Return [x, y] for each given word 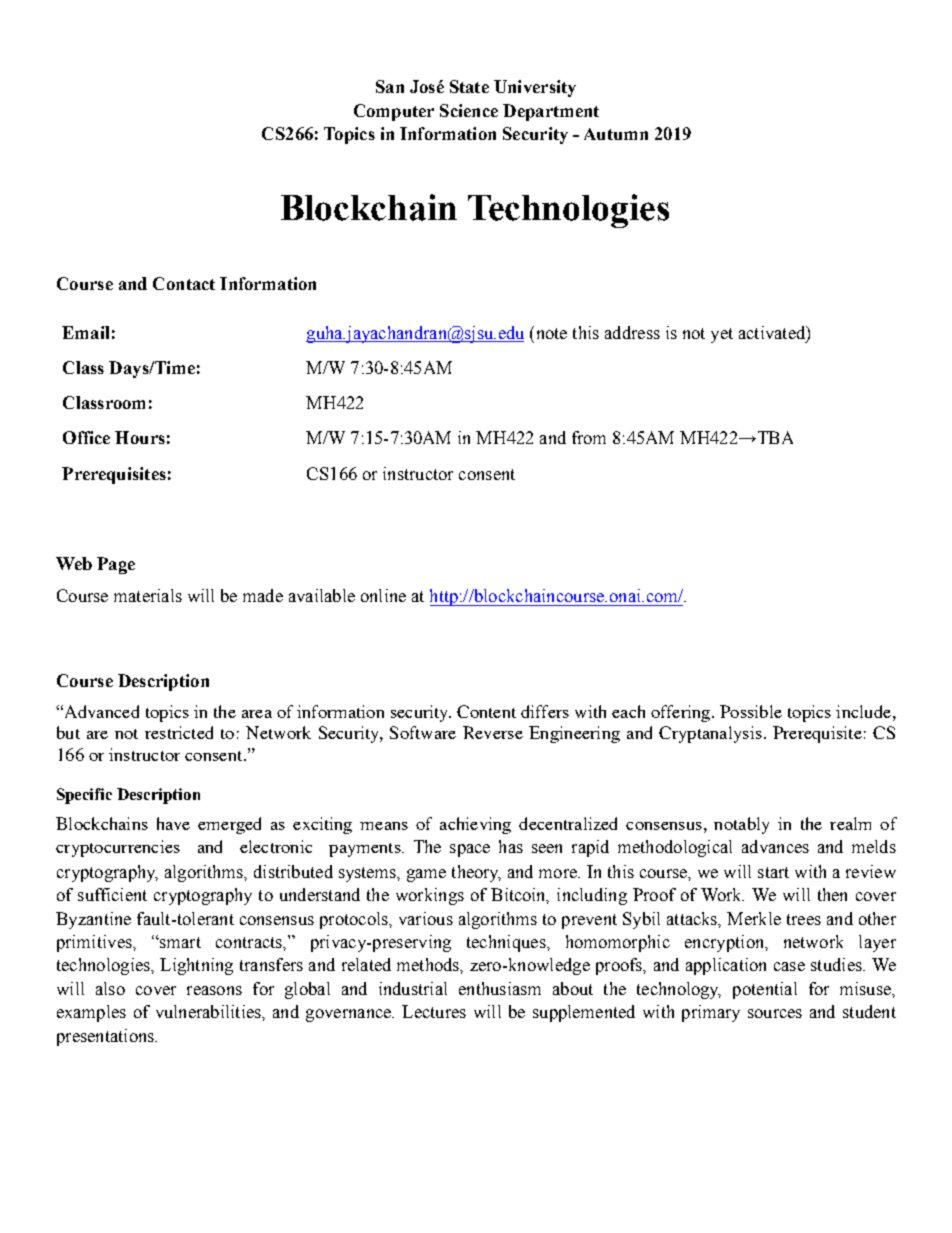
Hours [140, 437]
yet [722, 335]
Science [469, 110]
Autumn [616, 134]
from [589, 437]
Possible [751, 711]
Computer [394, 112]
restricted [179, 732]
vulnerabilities [209, 1011]
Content [486, 711]
